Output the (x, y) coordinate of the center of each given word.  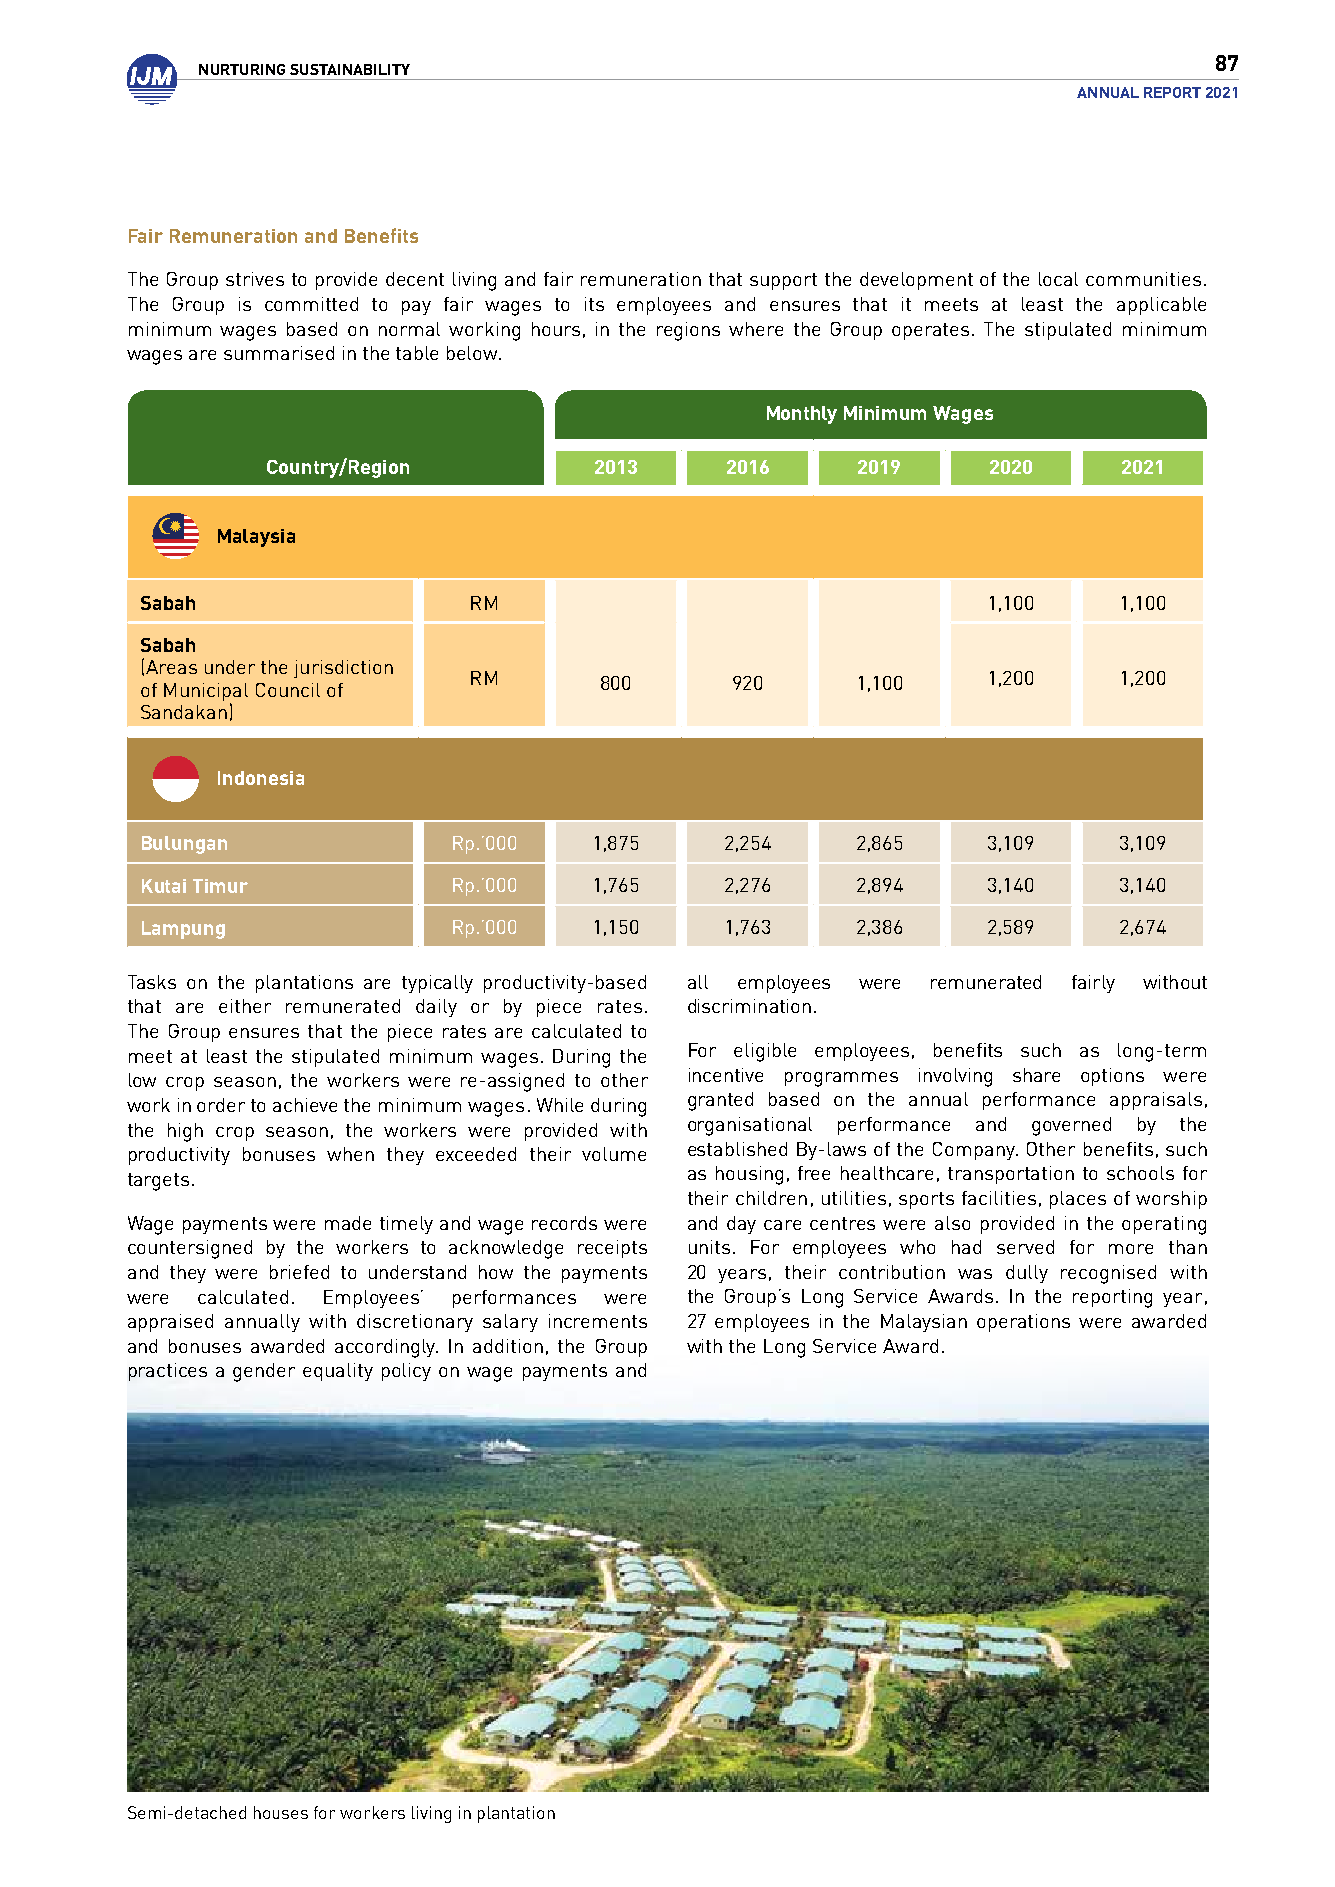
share (1036, 1075)
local (1058, 279)
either (245, 1006)
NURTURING (242, 69)
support (783, 281)
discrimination (749, 1006)
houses (281, 1812)
